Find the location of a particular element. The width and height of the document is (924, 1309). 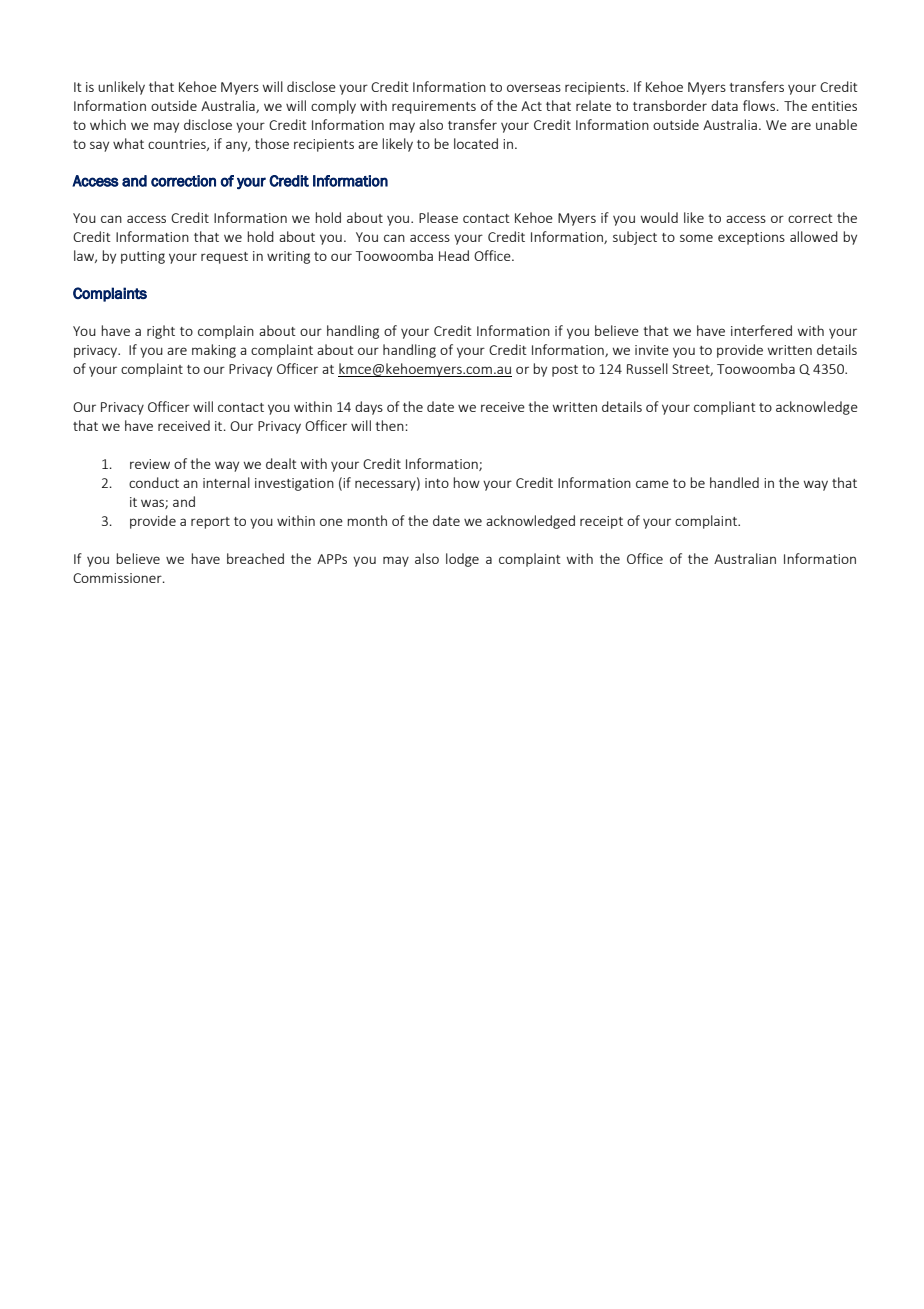

flows is located at coordinates (759, 105).
